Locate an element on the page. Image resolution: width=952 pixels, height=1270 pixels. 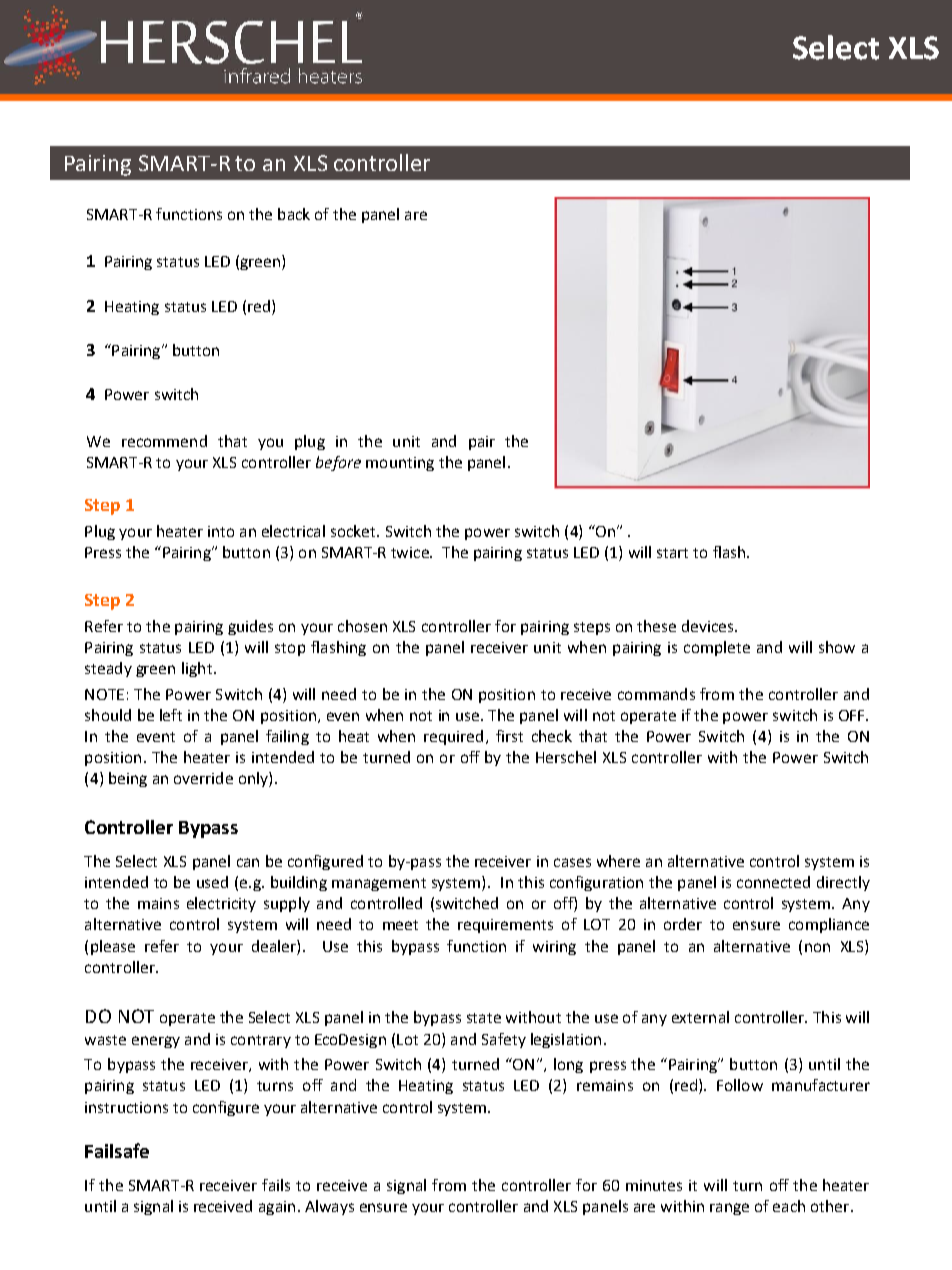
start is located at coordinates (672, 553).
